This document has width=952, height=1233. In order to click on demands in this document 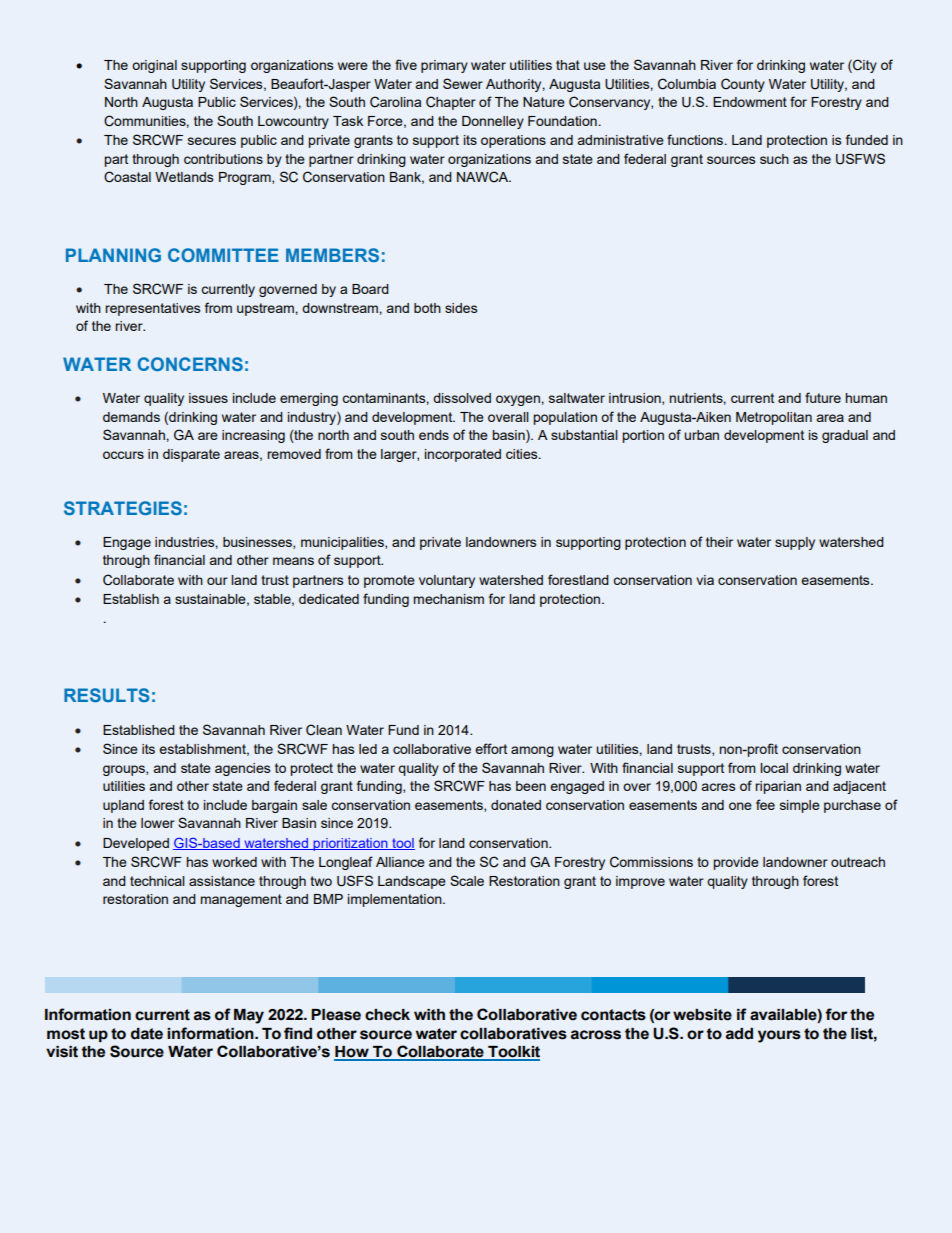, I will do `click(131, 417)`.
